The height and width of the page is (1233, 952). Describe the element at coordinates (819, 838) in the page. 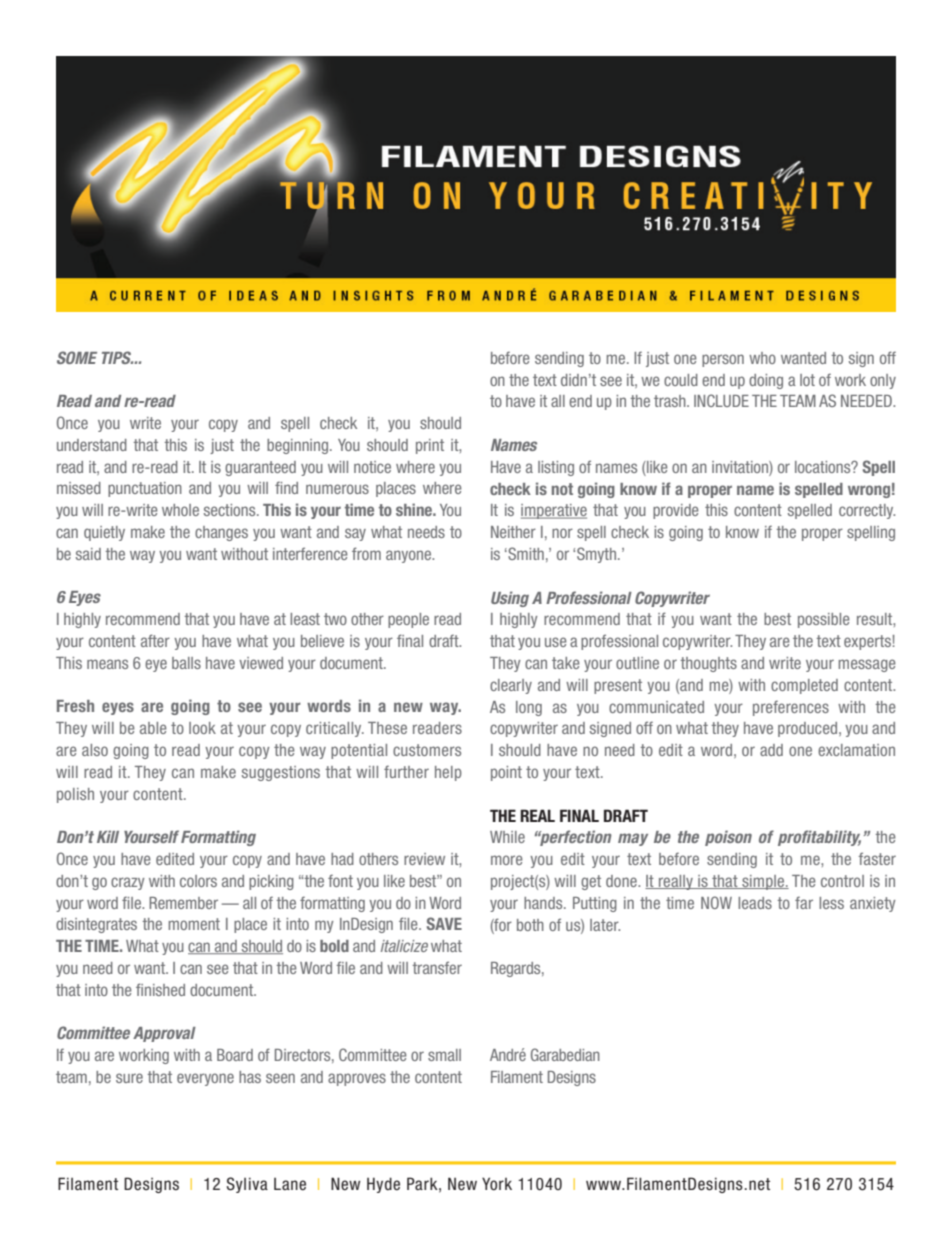

I see `profitability` at that location.
